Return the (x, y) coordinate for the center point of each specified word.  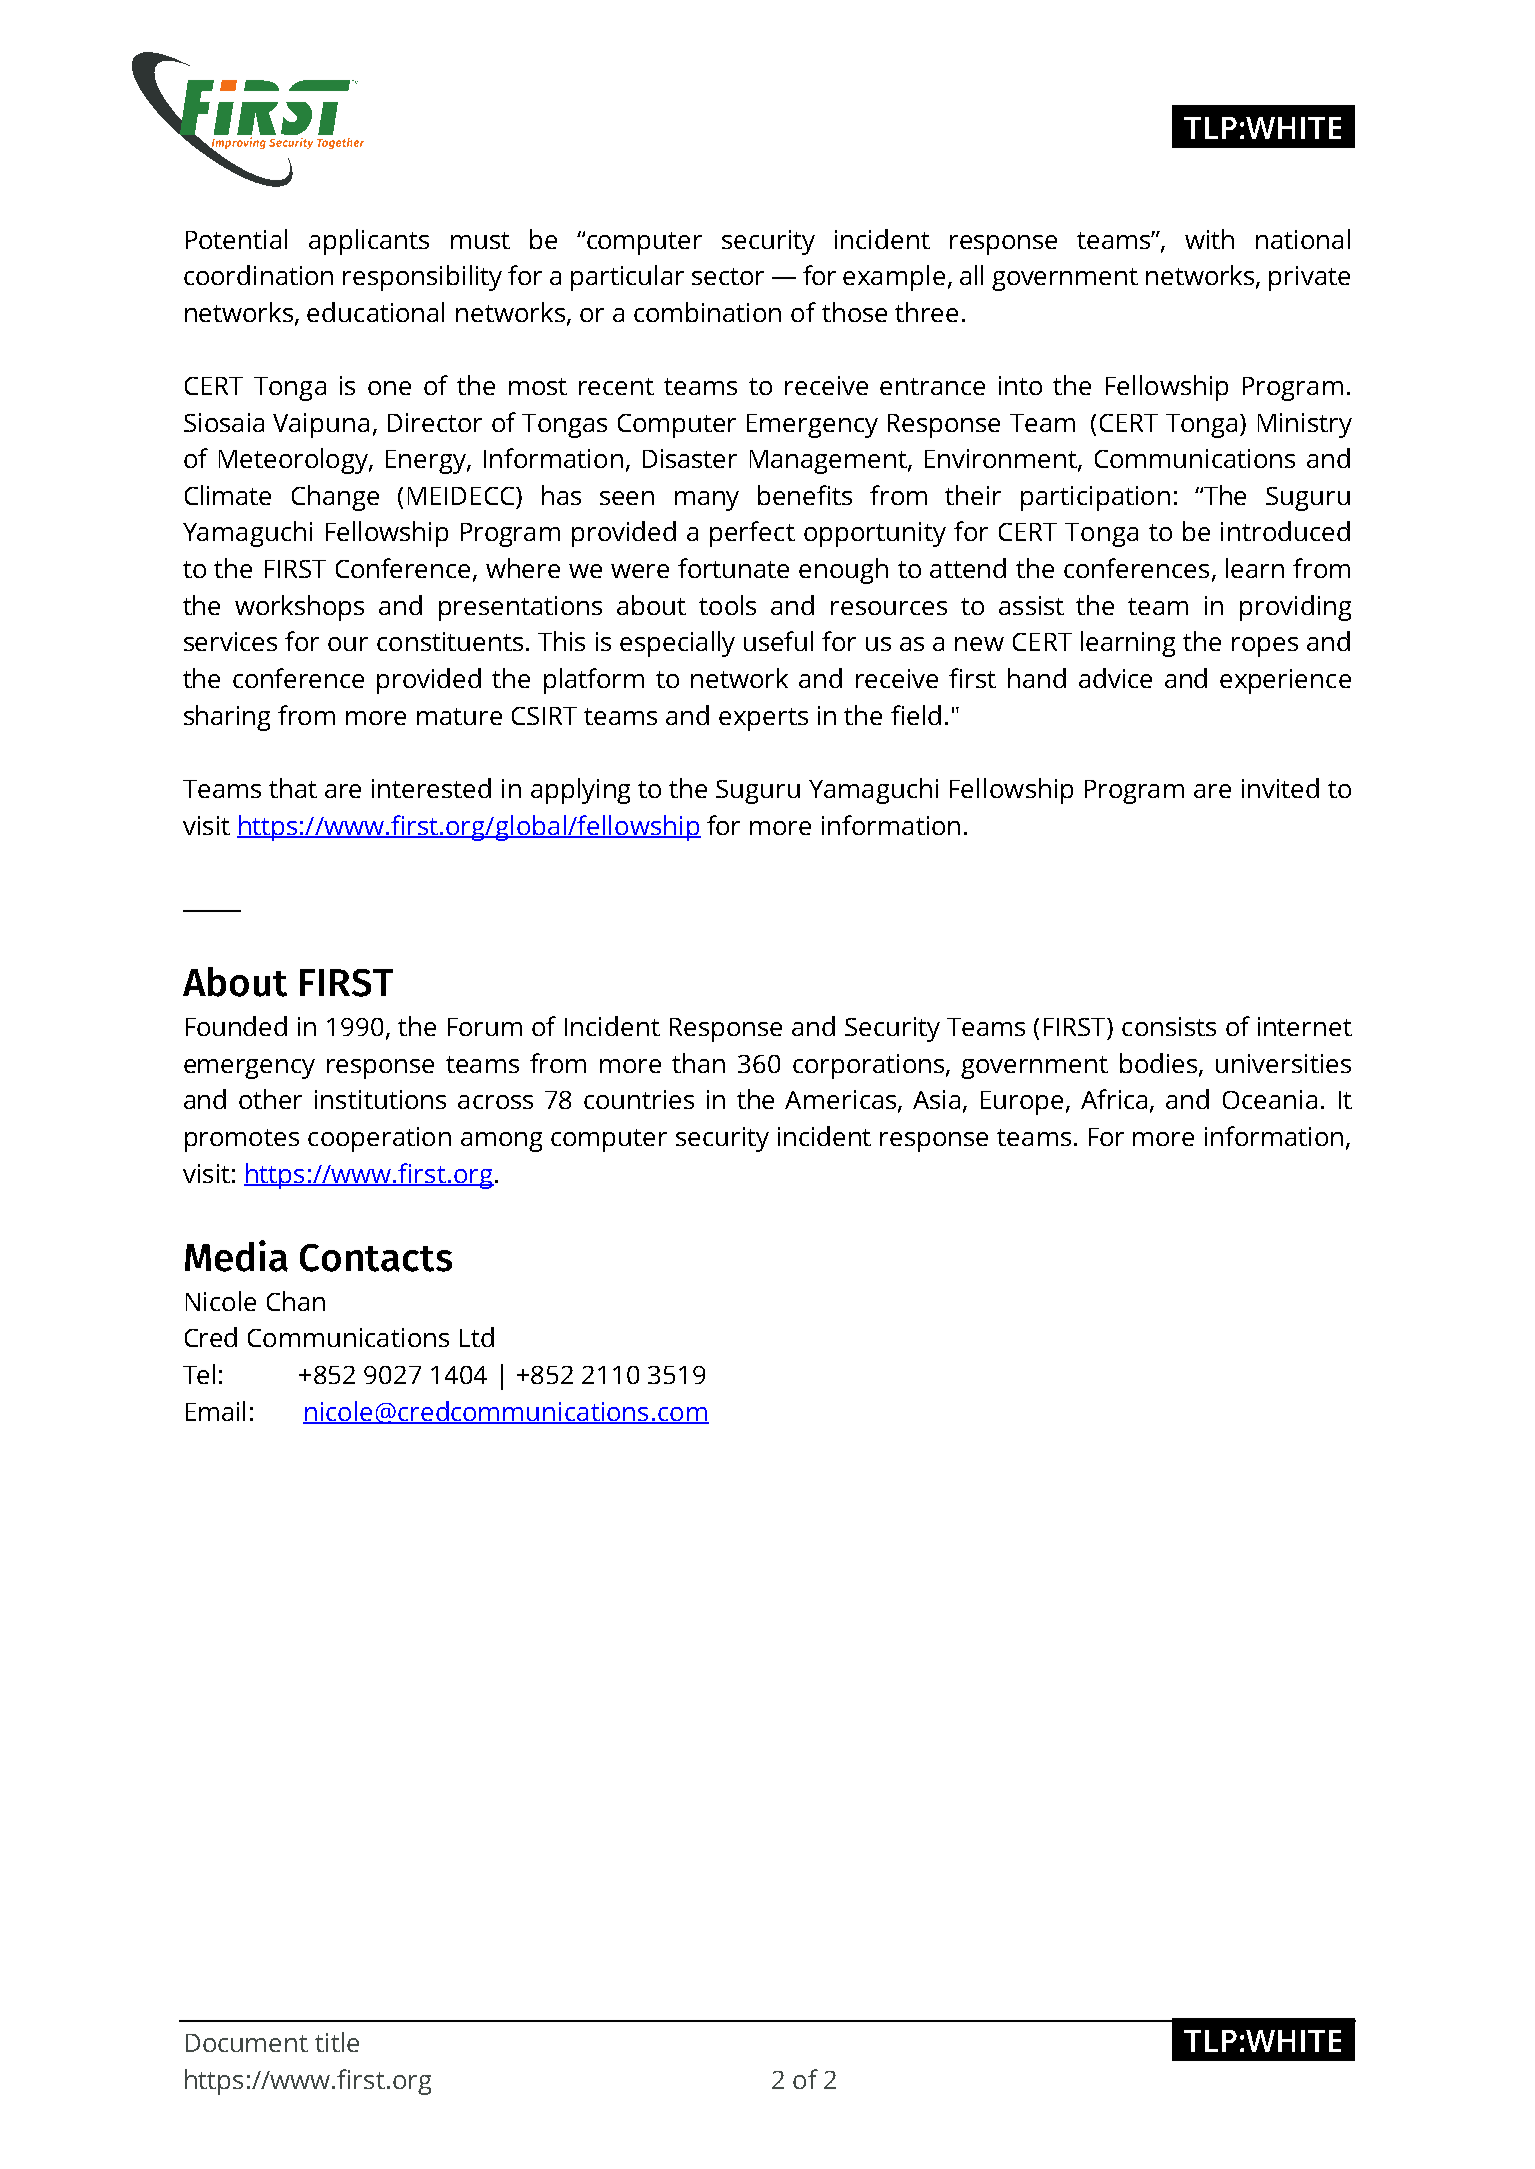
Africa (1116, 1100)
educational (375, 312)
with (1209, 239)
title (337, 2042)
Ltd (477, 1337)
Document (247, 2043)
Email (215, 1411)
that (293, 788)
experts (763, 719)
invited (1280, 788)
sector (728, 276)
